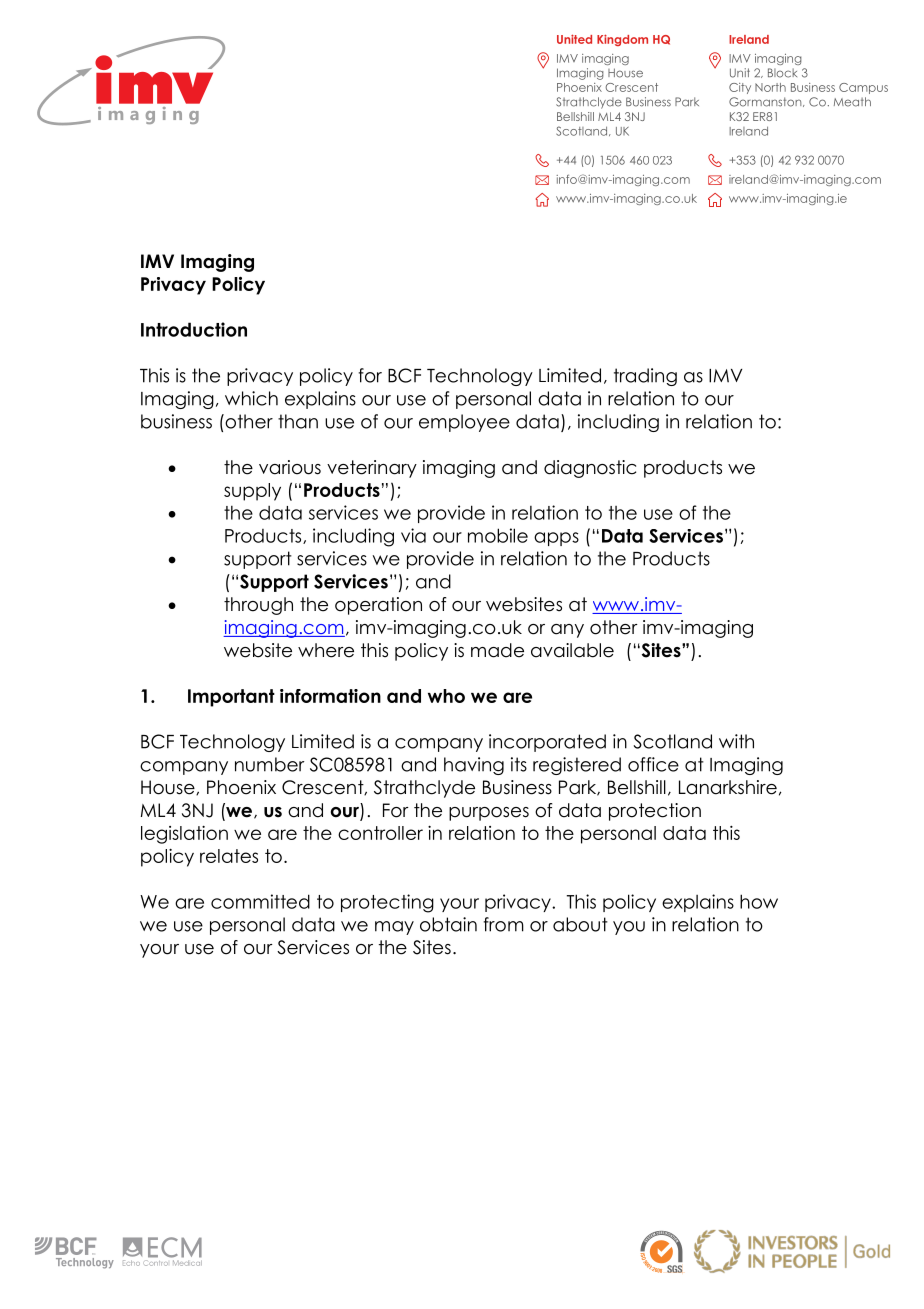 This document has width=924, height=1309. Describe the element at coordinates (260, 901) in the document. I see `committed` at that location.
